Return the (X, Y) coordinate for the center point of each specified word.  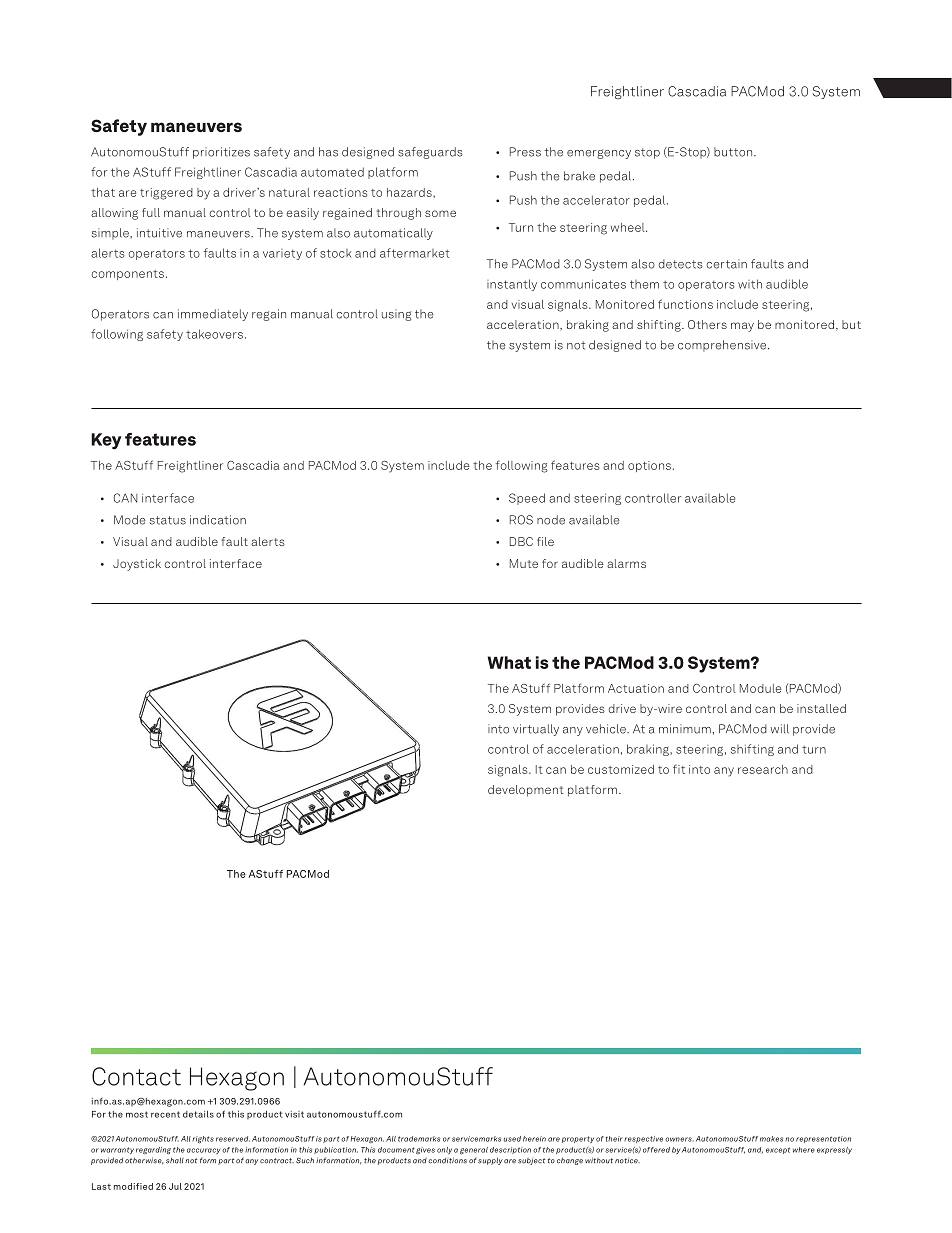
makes (771, 1139)
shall (175, 1160)
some (440, 213)
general (474, 1151)
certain (727, 264)
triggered (166, 194)
